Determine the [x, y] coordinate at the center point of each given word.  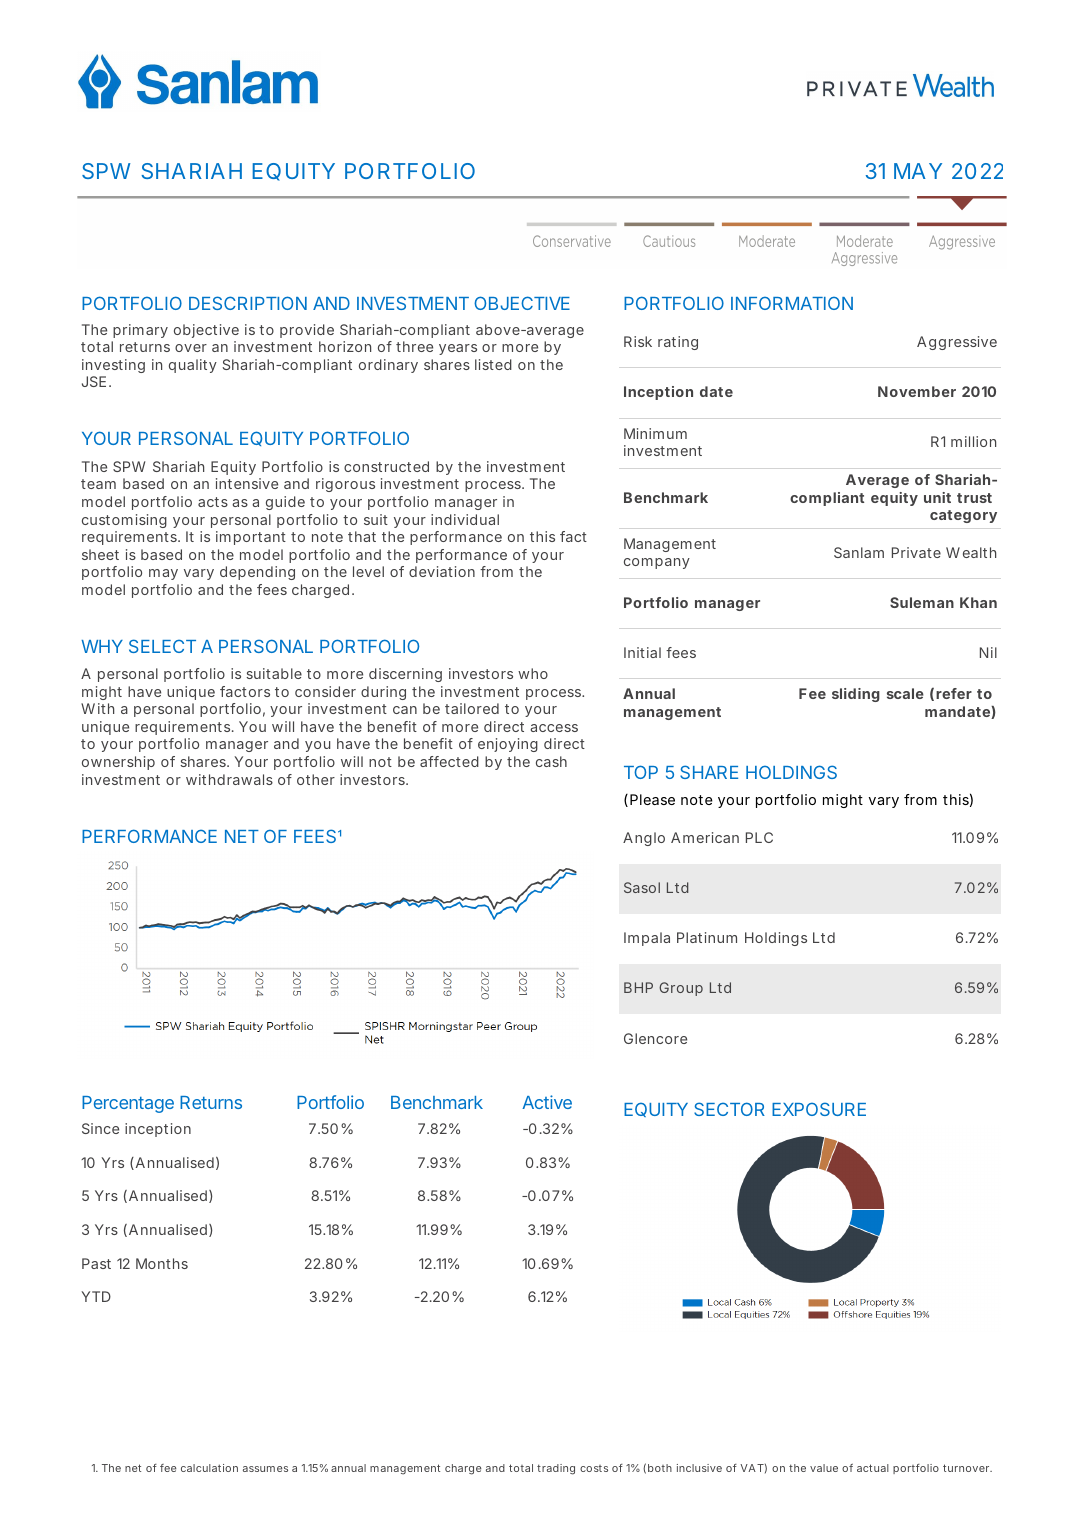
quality [193, 366]
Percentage [128, 1104]
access [554, 728]
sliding [856, 695]
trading [556, 1469]
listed [493, 364]
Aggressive [957, 343]
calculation [209, 1468]
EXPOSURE [819, 1109]
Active [547, 1102]
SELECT [162, 646]
